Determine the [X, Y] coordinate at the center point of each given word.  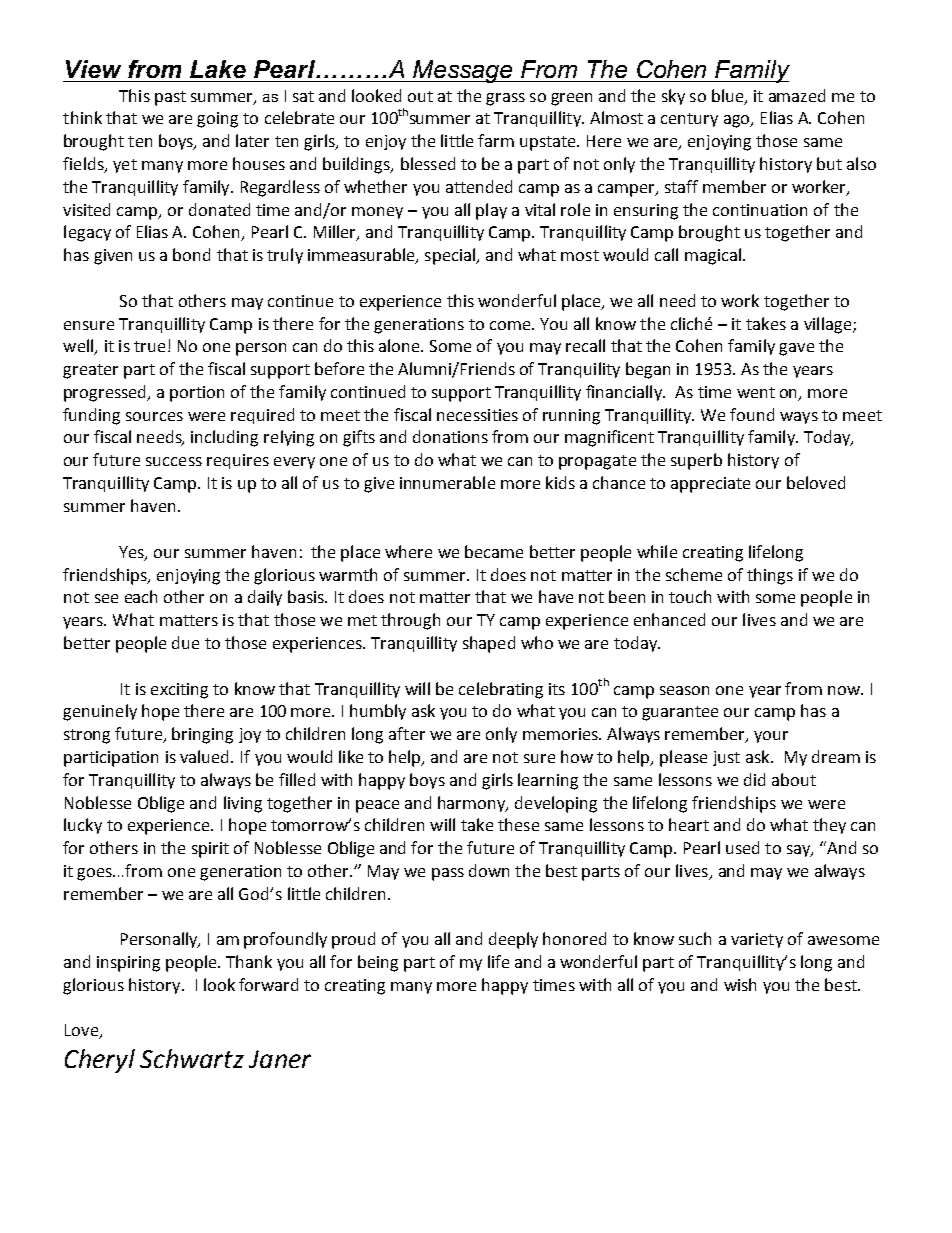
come [511, 325]
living [243, 804]
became [494, 551]
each [141, 596]
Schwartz [192, 1058]
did [754, 779]
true [149, 346]
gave [796, 349]
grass [505, 99]
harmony [473, 804]
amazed [797, 95]
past [170, 98]
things [770, 576]
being [378, 963]
